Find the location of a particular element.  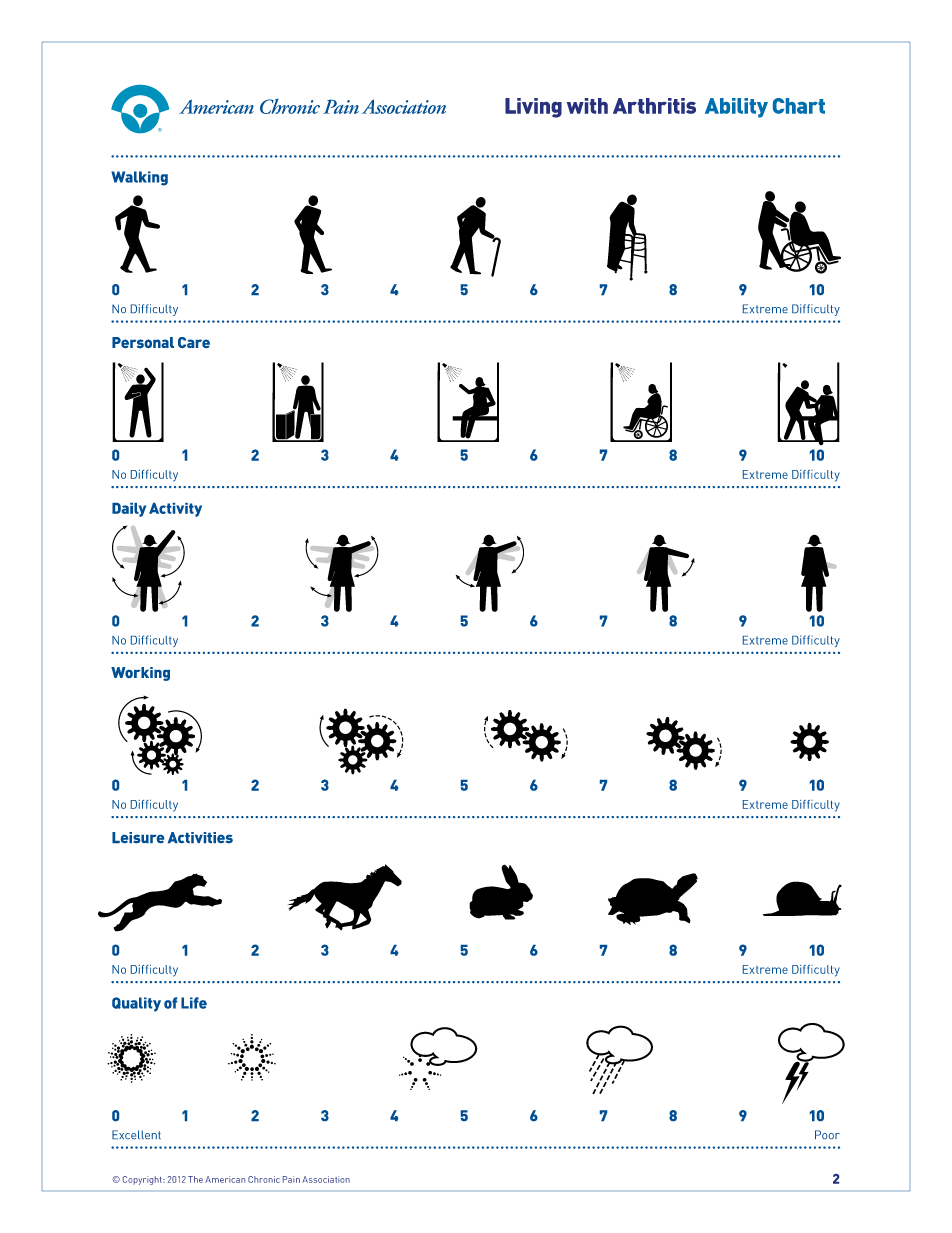

American is located at coordinates (225, 1179).
